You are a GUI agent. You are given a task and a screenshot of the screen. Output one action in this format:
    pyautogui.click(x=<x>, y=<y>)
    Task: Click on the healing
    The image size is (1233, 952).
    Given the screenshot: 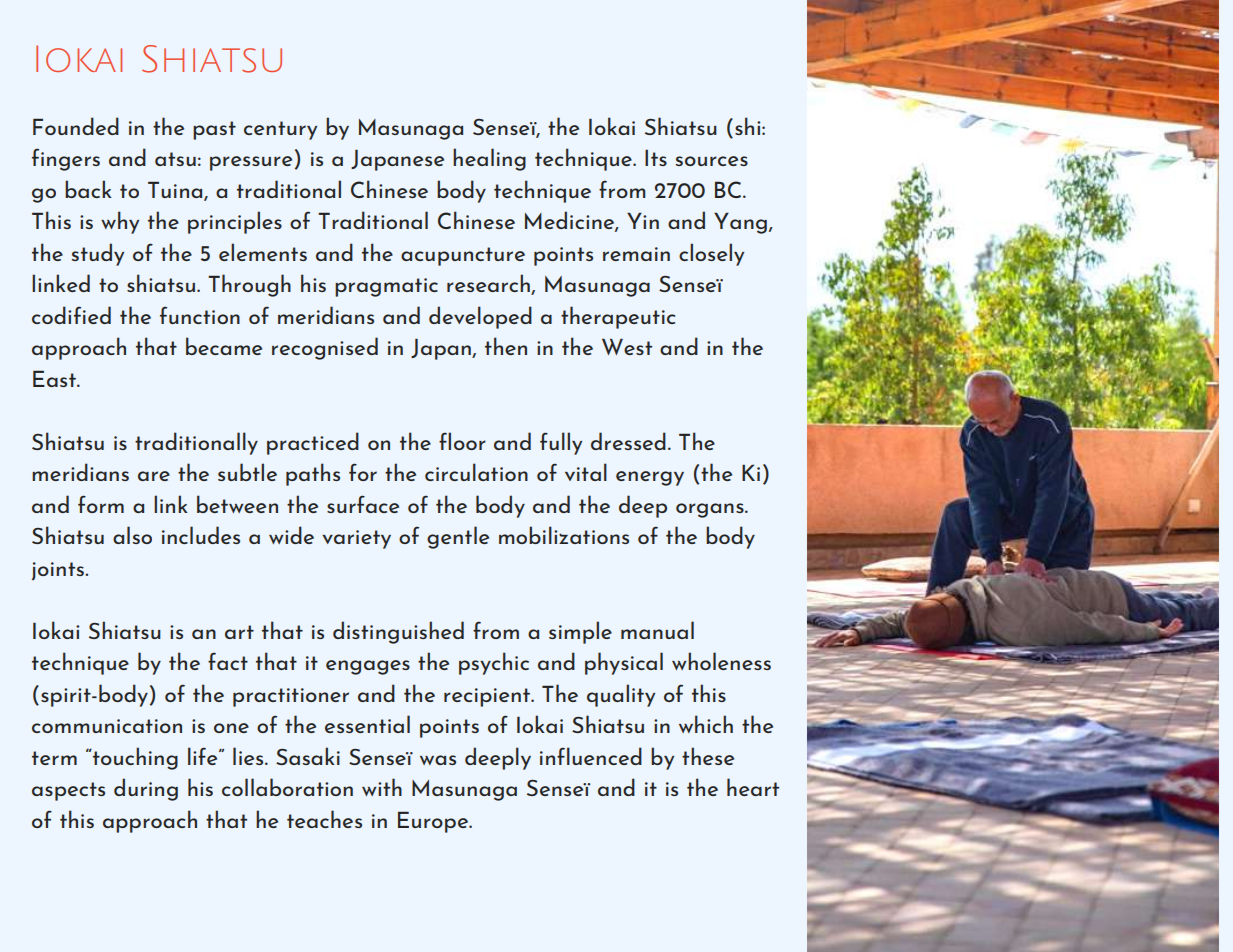 What is the action you would take?
    pyautogui.click(x=489, y=159)
